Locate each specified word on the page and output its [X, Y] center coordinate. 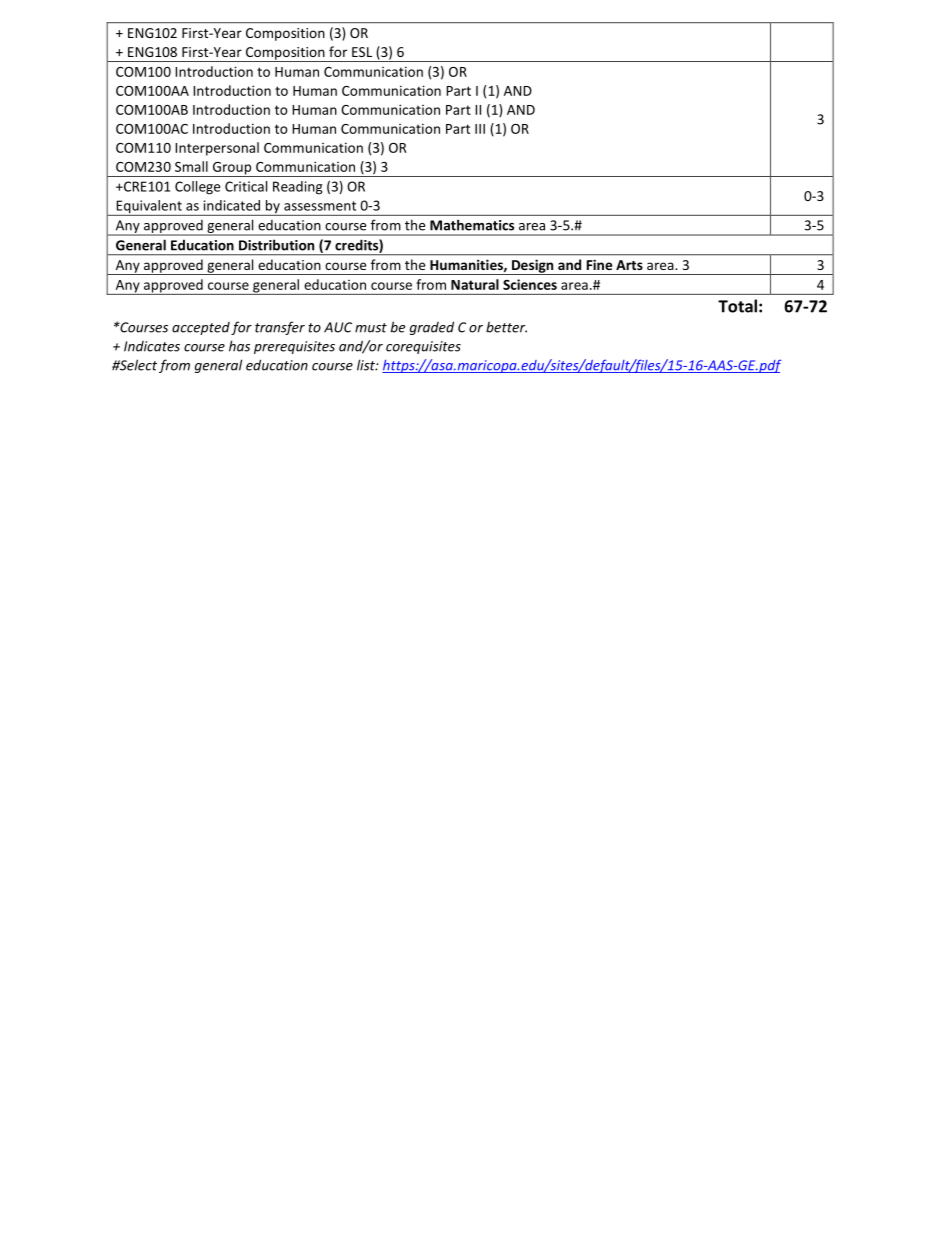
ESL [362, 52]
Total [737, 306]
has [239, 346]
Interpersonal [217, 149]
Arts [629, 265]
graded [432, 328]
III [480, 129]
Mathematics [472, 225]
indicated [232, 205]
